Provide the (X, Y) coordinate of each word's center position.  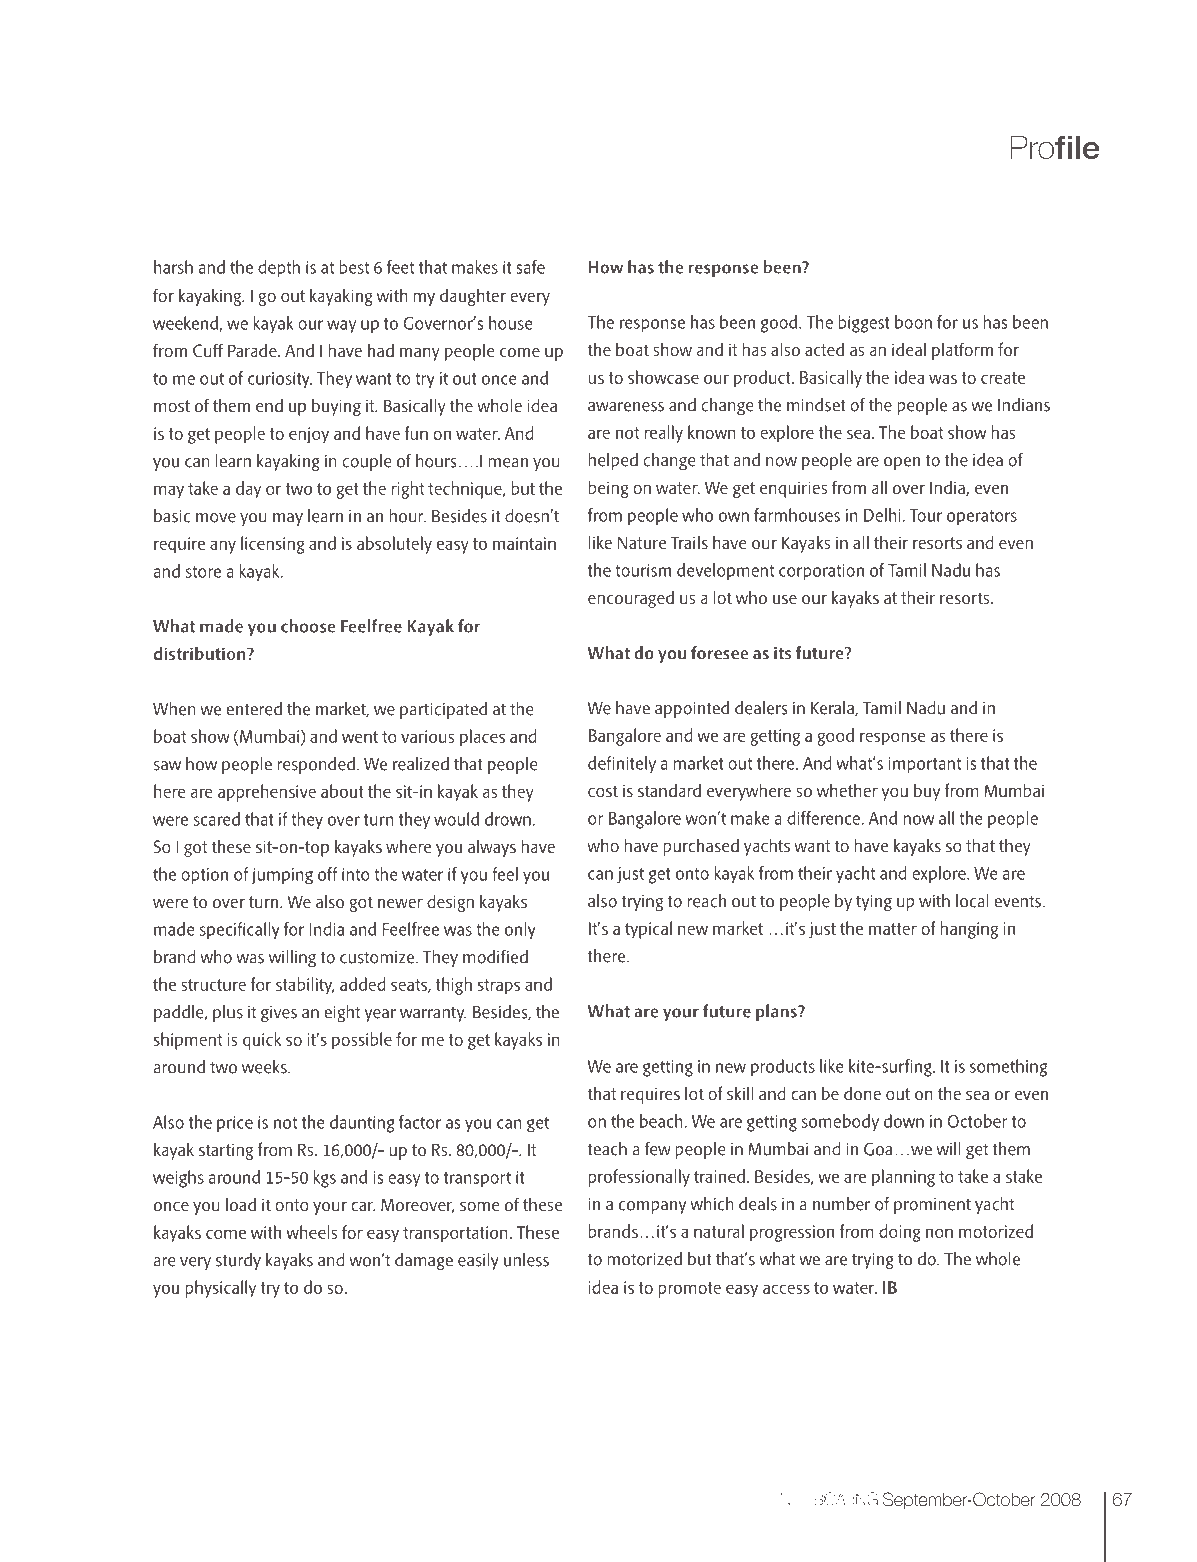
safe (530, 267)
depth (279, 268)
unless (526, 1260)
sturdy (238, 1261)
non (939, 1233)
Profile (1055, 147)
